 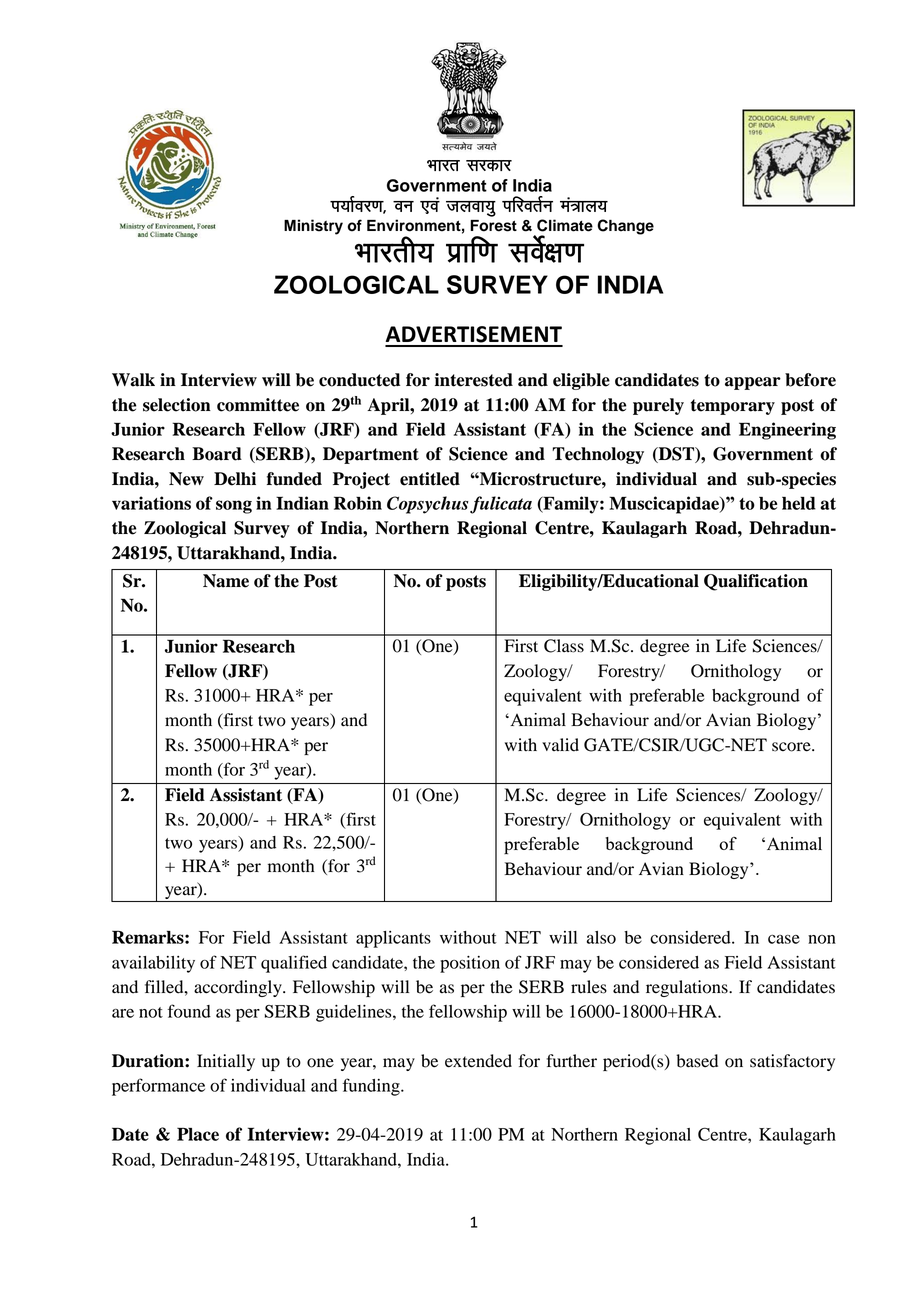 I want to click on availability, so click(x=153, y=964).
